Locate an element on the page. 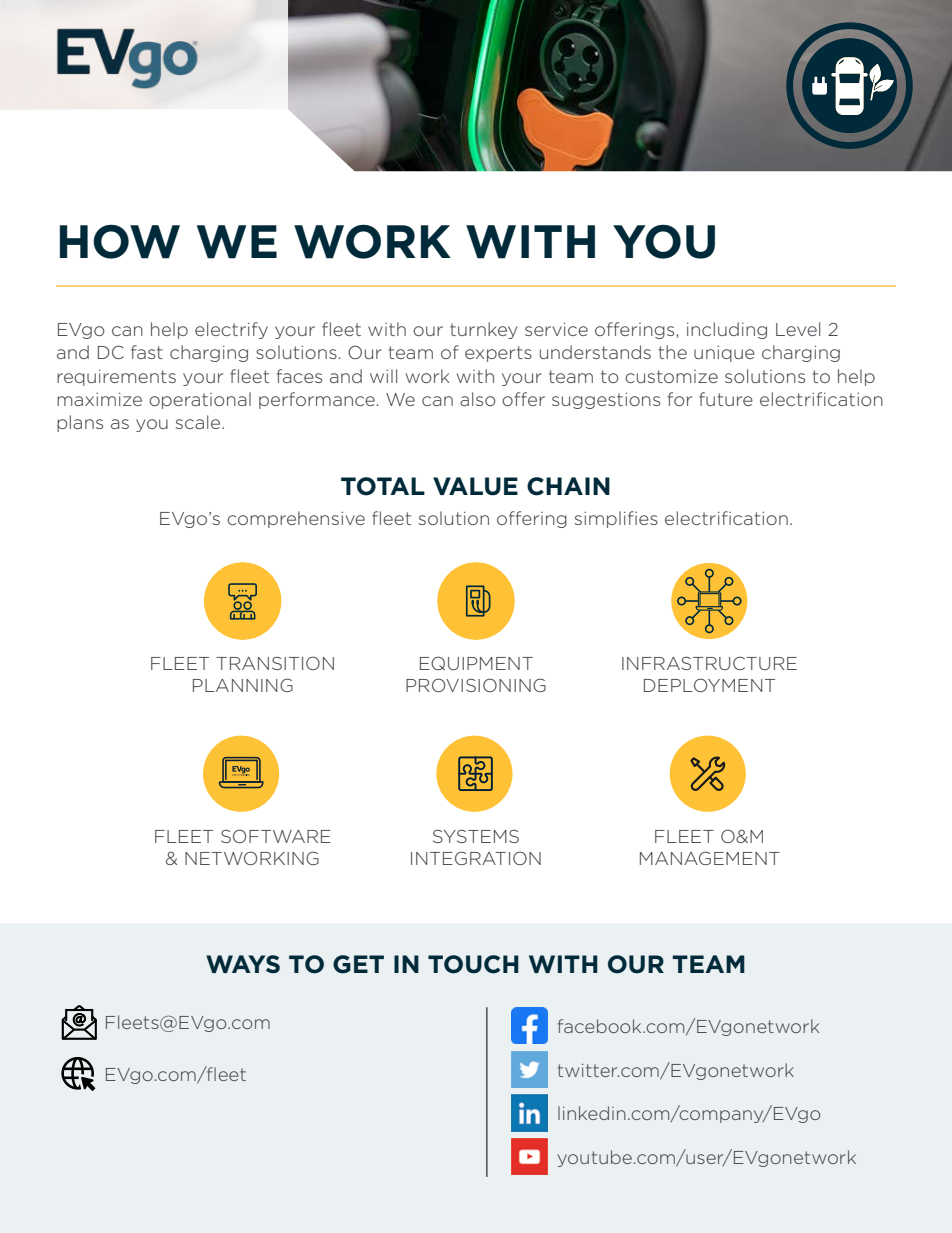 This image has width=952, height=1233. EQUIPMENT is located at coordinates (476, 663).
